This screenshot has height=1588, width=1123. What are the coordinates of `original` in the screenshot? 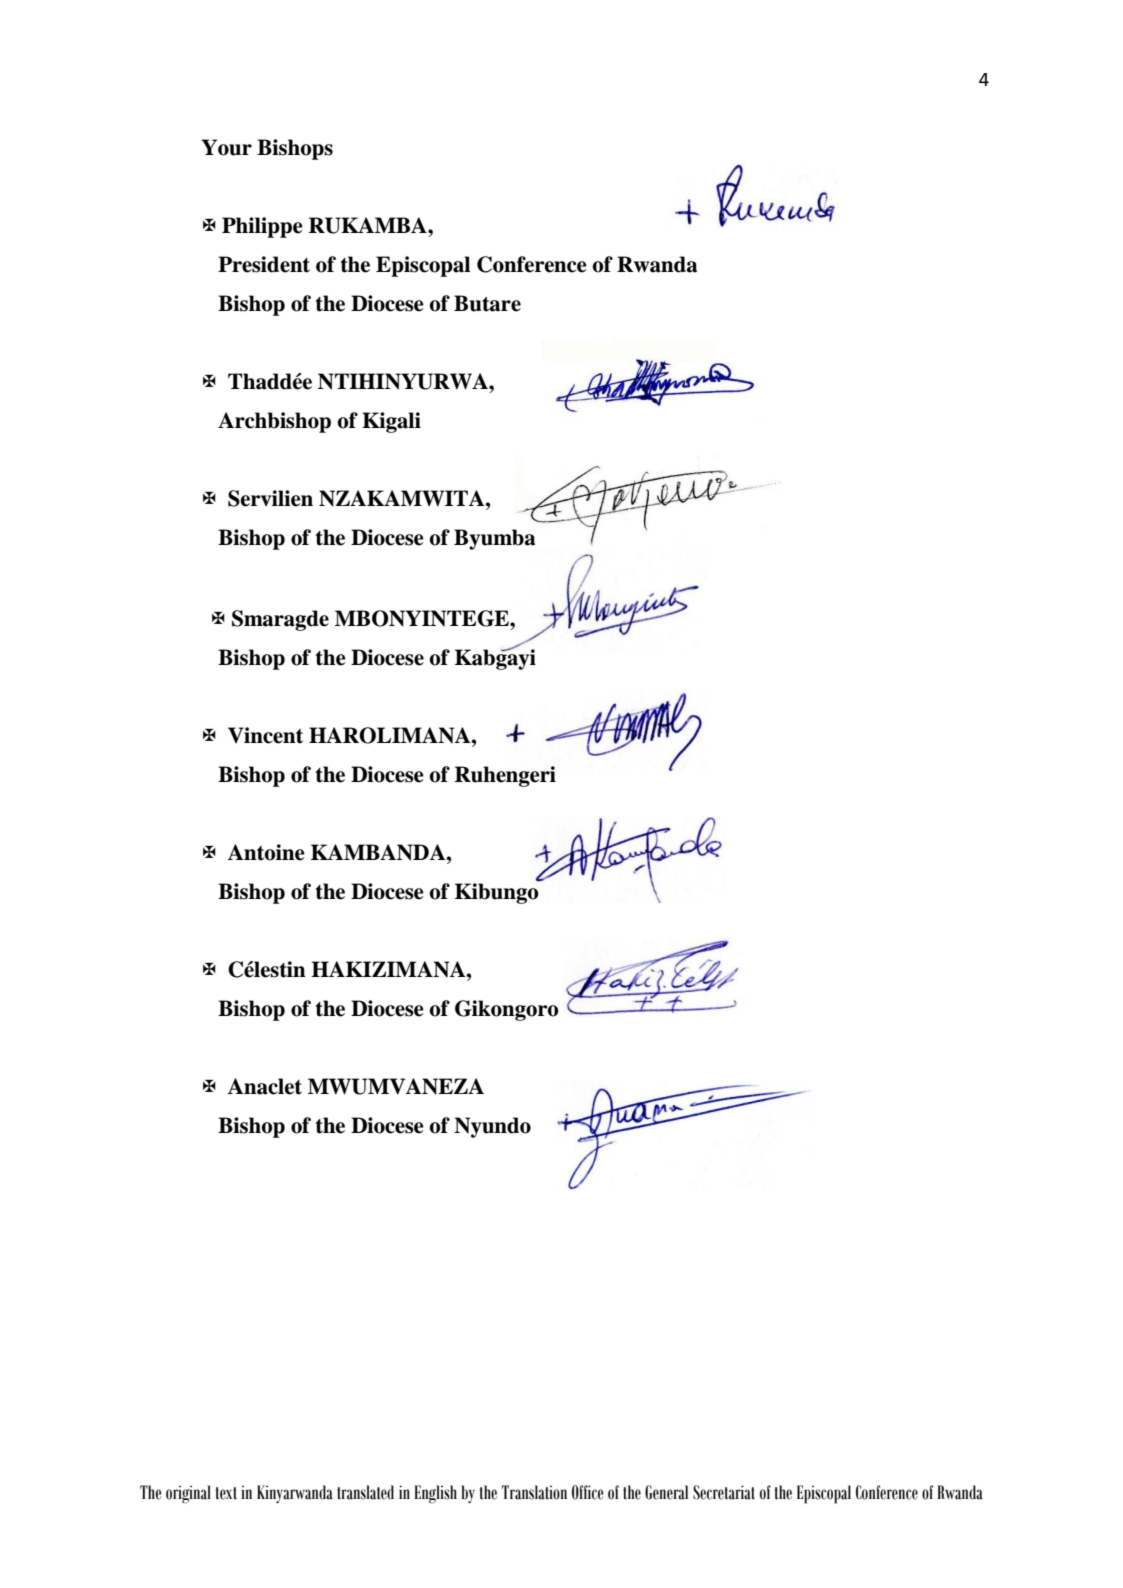 It's located at (188, 1494).
